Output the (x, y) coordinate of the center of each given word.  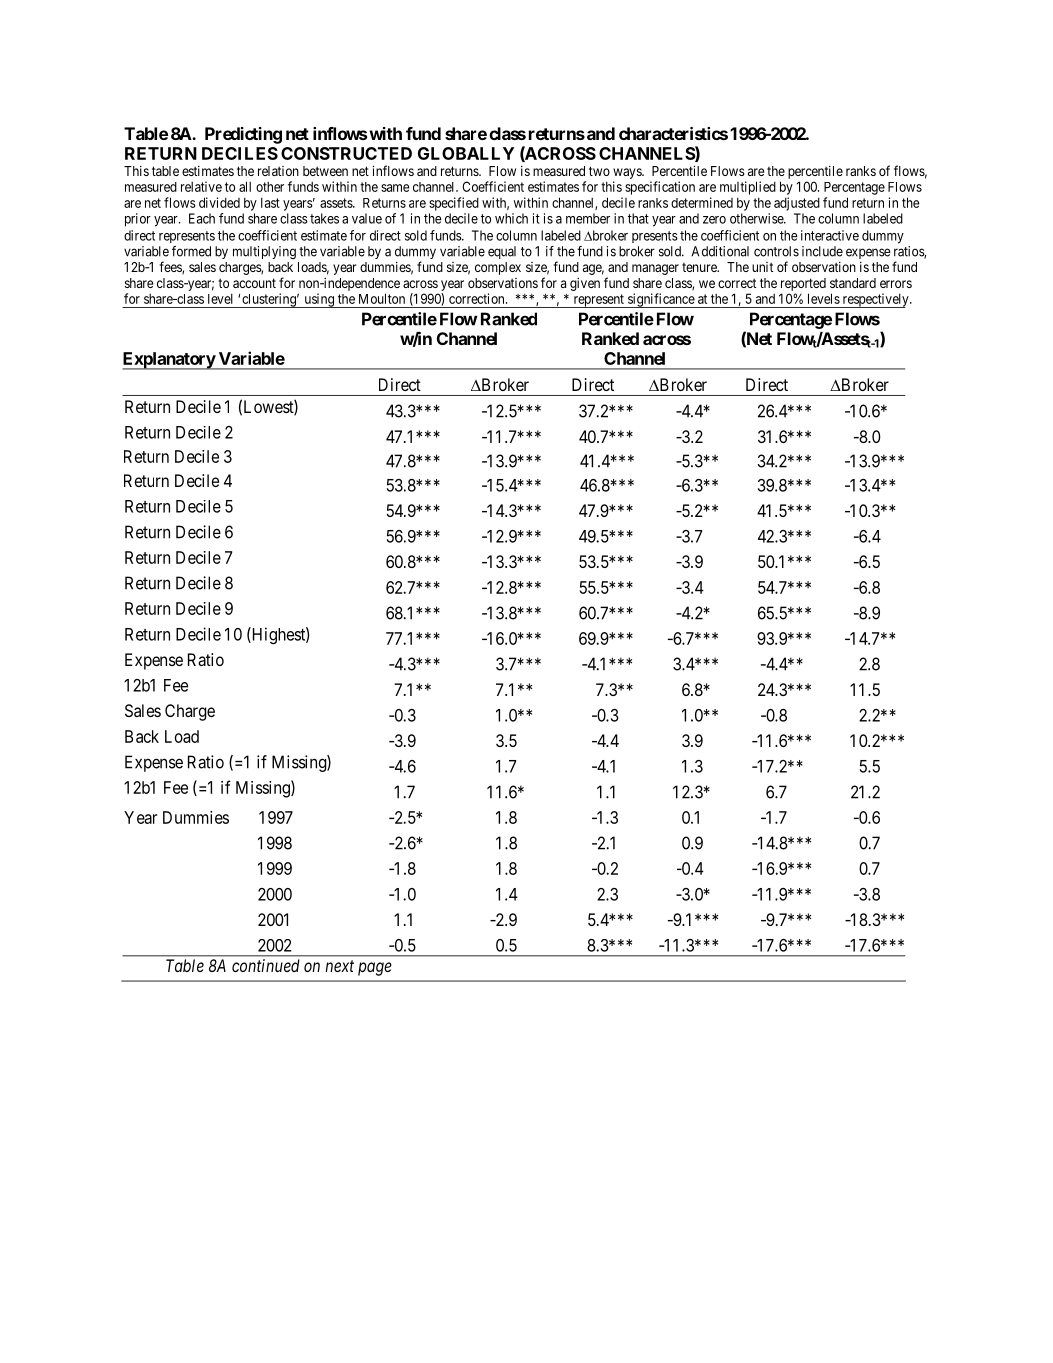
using (319, 300)
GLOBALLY (466, 153)
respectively (875, 300)
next (339, 966)
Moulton (382, 298)
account (254, 283)
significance (661, 300)
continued (266, 965)
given (585, 284)
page (375, 969)
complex (498, 268)
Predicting (243, 135)
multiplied (748, 188)
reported (803, 284)
